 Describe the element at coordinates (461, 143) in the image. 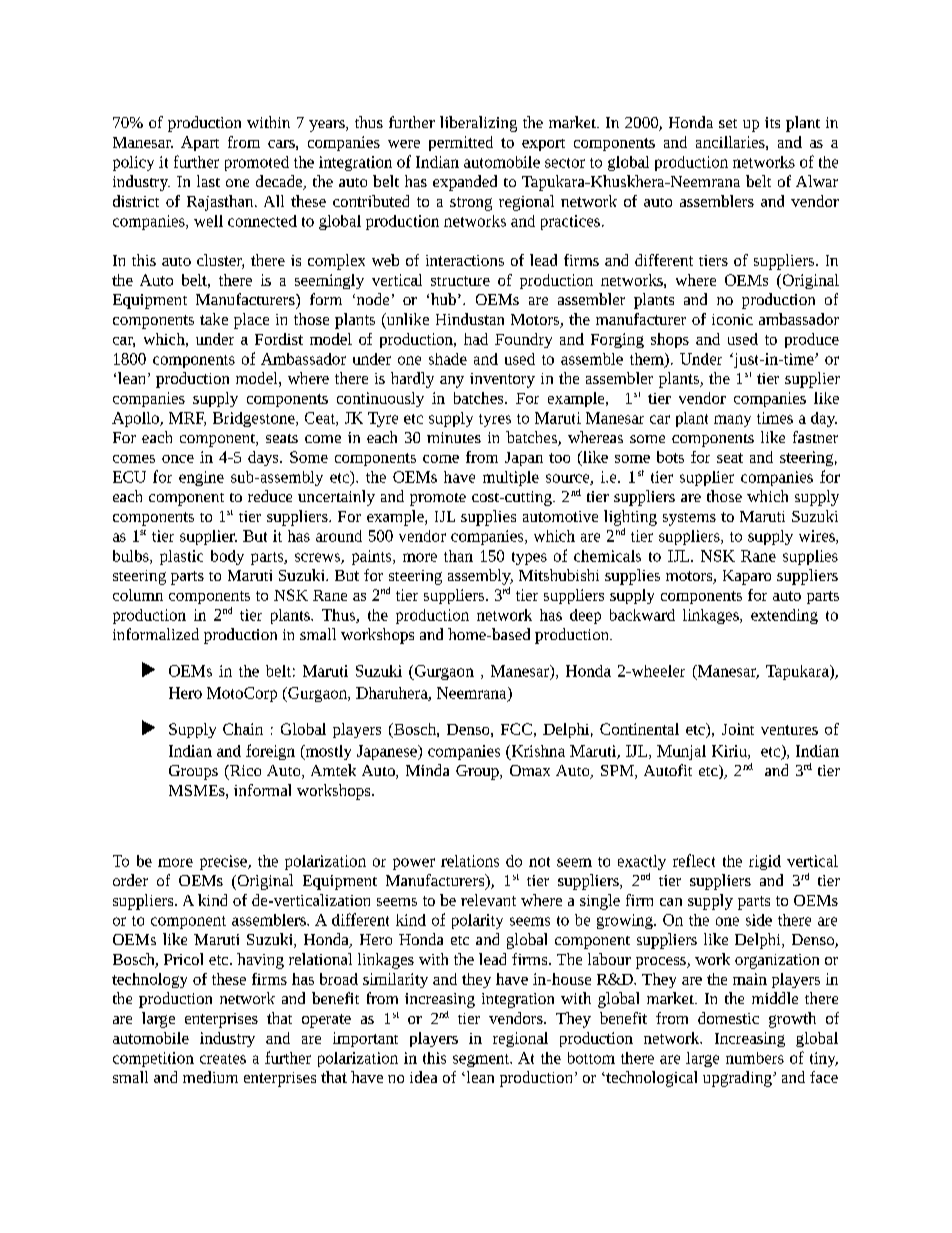

I see `permitted` at that location.
